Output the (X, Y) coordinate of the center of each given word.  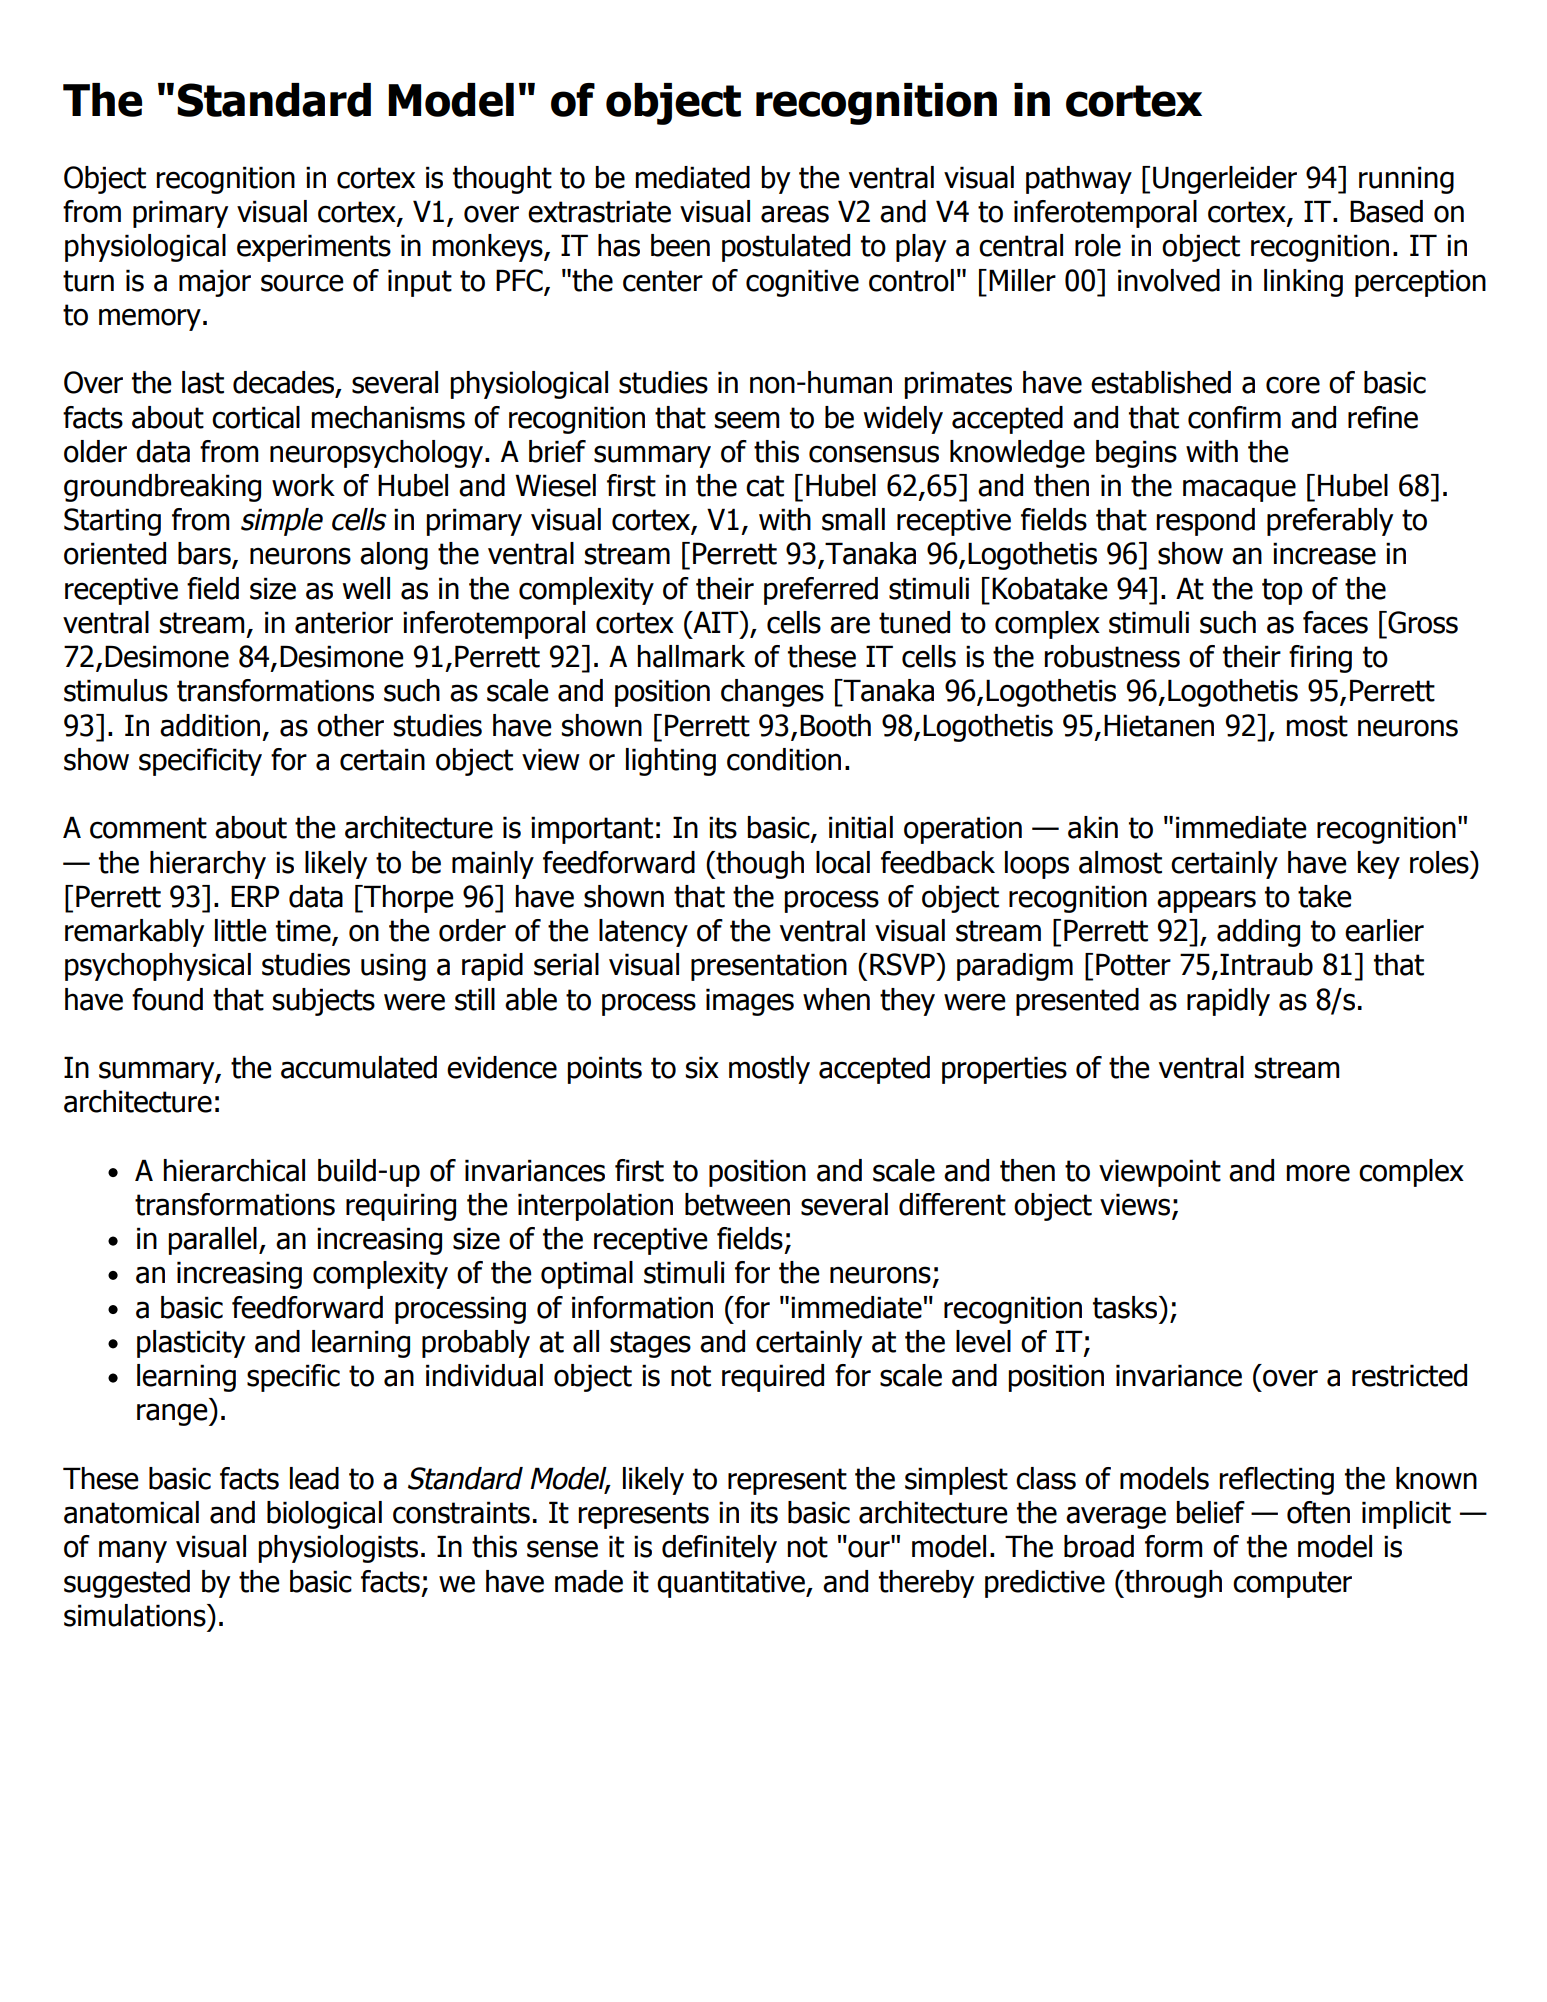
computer (1292, 1584)
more (1318, 1173)
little (241, 930)
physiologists (338, 1549)
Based (1386, 211)
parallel (212, 1241)
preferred (821, 591)
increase (1324, 553)
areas (795, 214)
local (843, 862)
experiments (314, 248)
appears (1206, 901)
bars (205, 554)
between (737, 1204)
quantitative (732, 1584)
